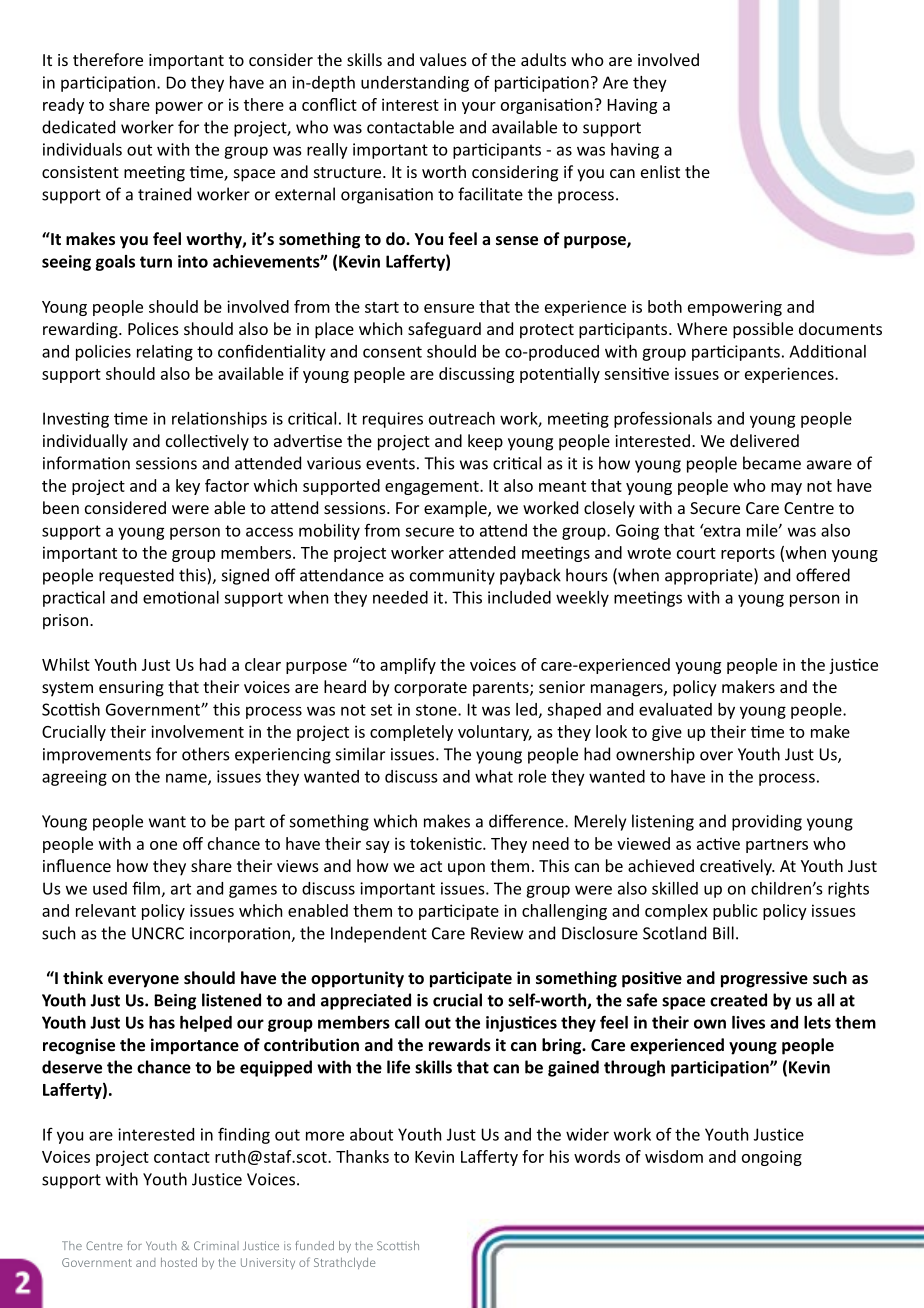 This screenshot has width=924, height=1308. I want to click on dedicated, so click(78, 127).
